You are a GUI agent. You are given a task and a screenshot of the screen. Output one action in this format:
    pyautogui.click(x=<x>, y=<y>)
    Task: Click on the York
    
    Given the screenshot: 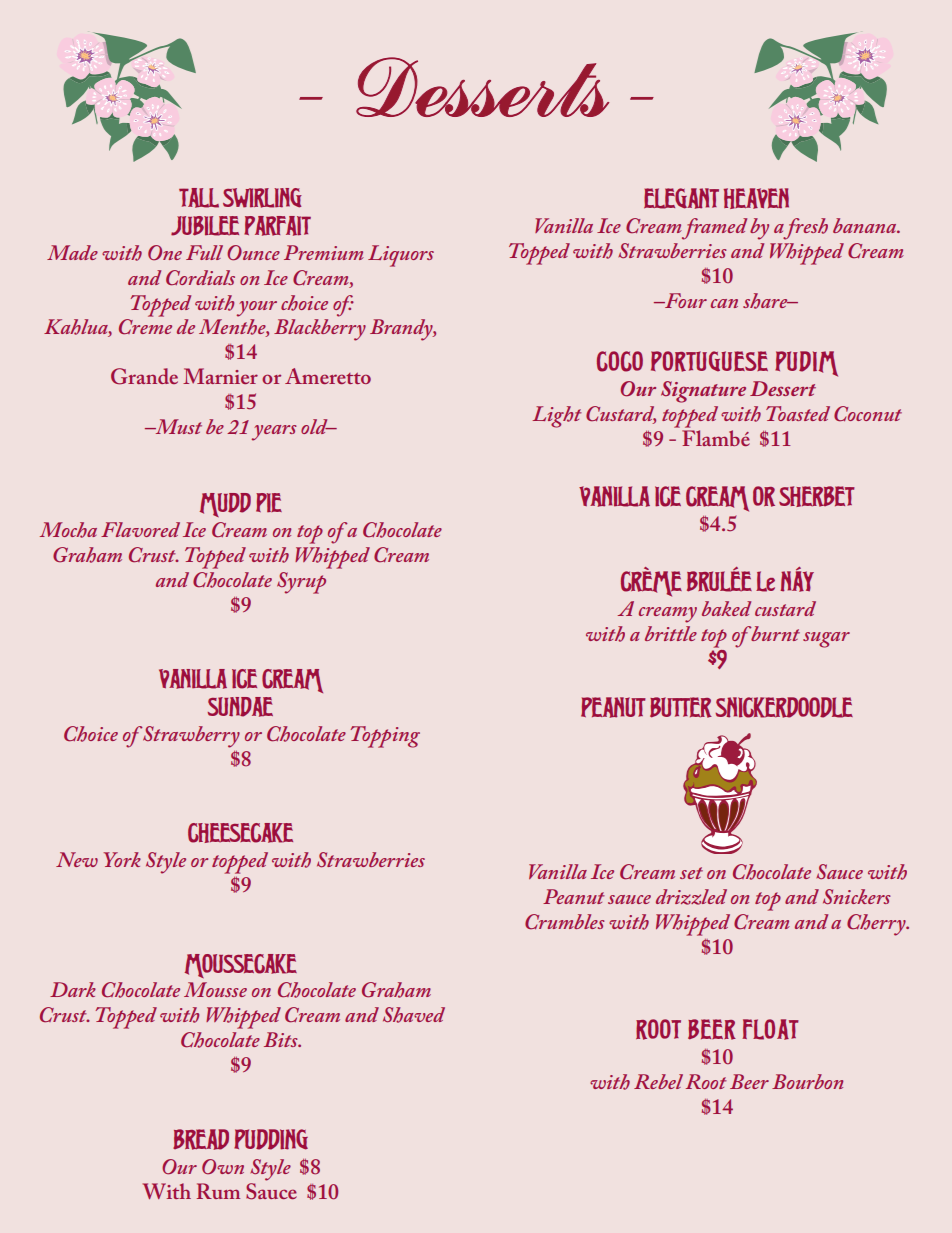 What is the action you would take?
    pyautogui.click(x=122, y=859)
